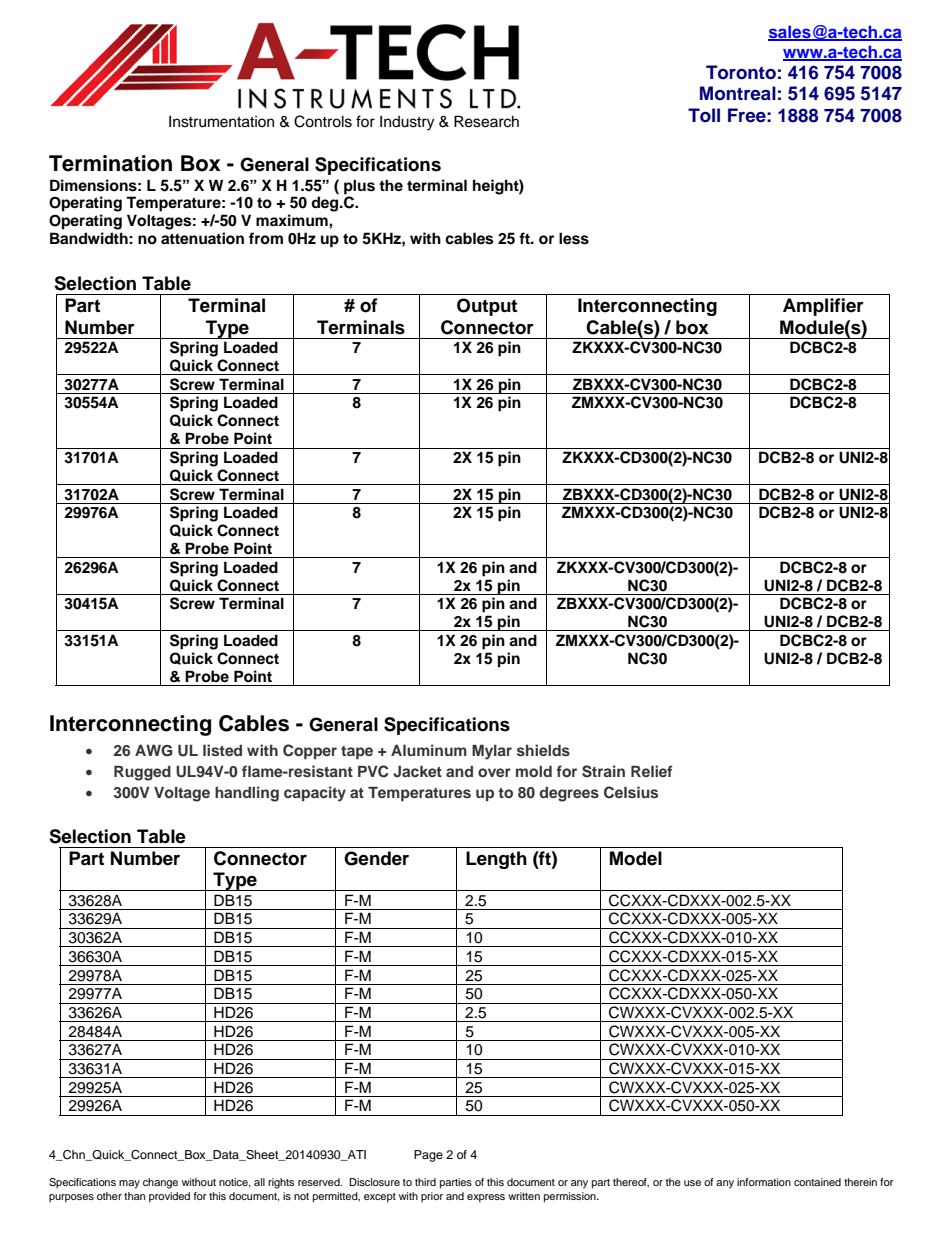 The image size is (952, 1233). What do you see at coordinates (429, 750) in the screenshot?
I see `Aluminum` at bounding box center [429, 750].
